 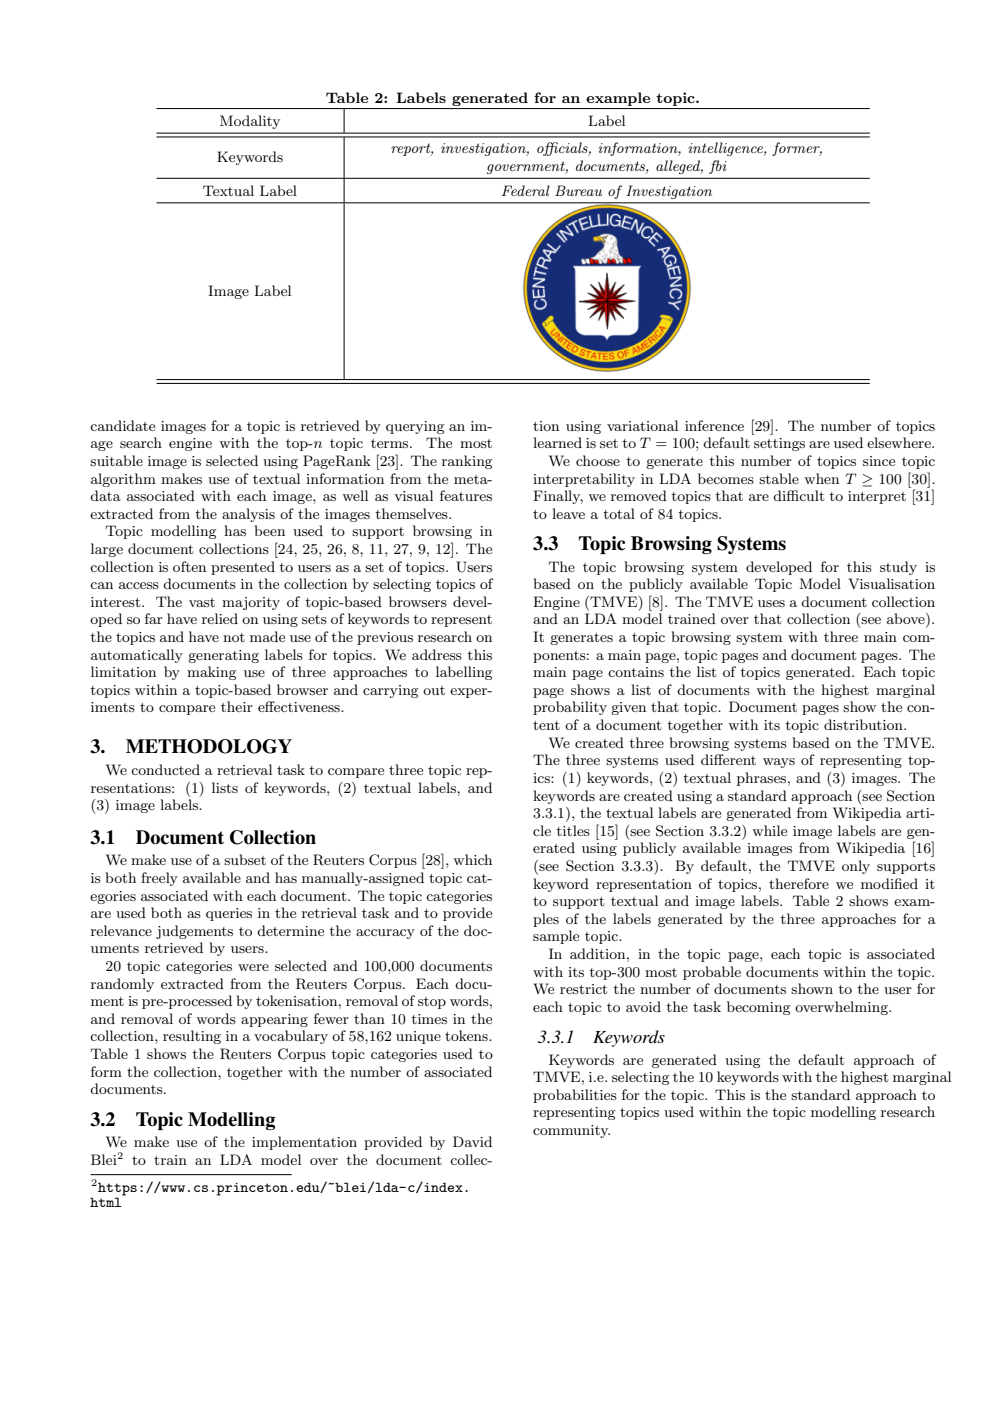 I want to click on Federal, so click(x=526, y=190).
